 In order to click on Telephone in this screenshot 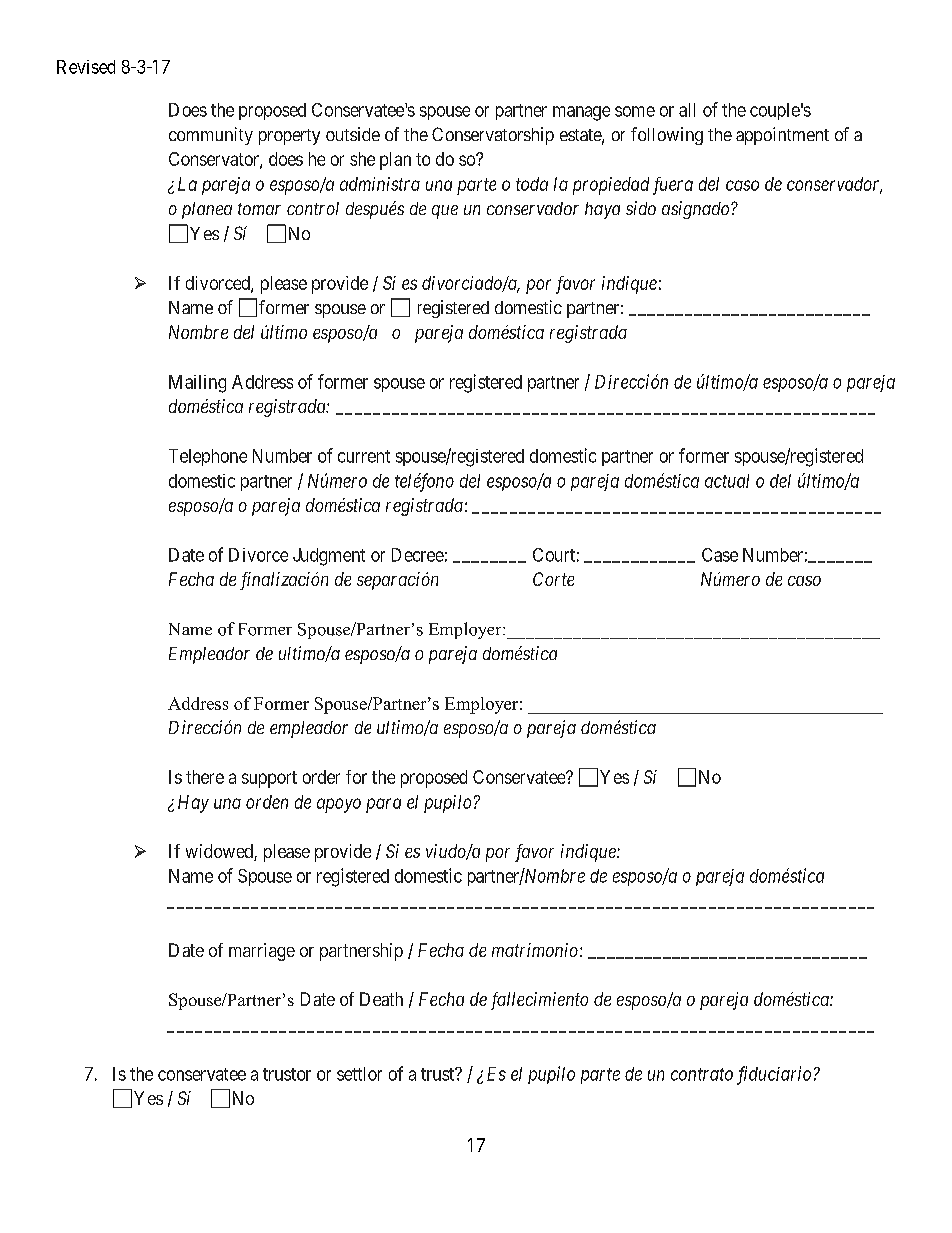, I will do `click(208, 457)`.
